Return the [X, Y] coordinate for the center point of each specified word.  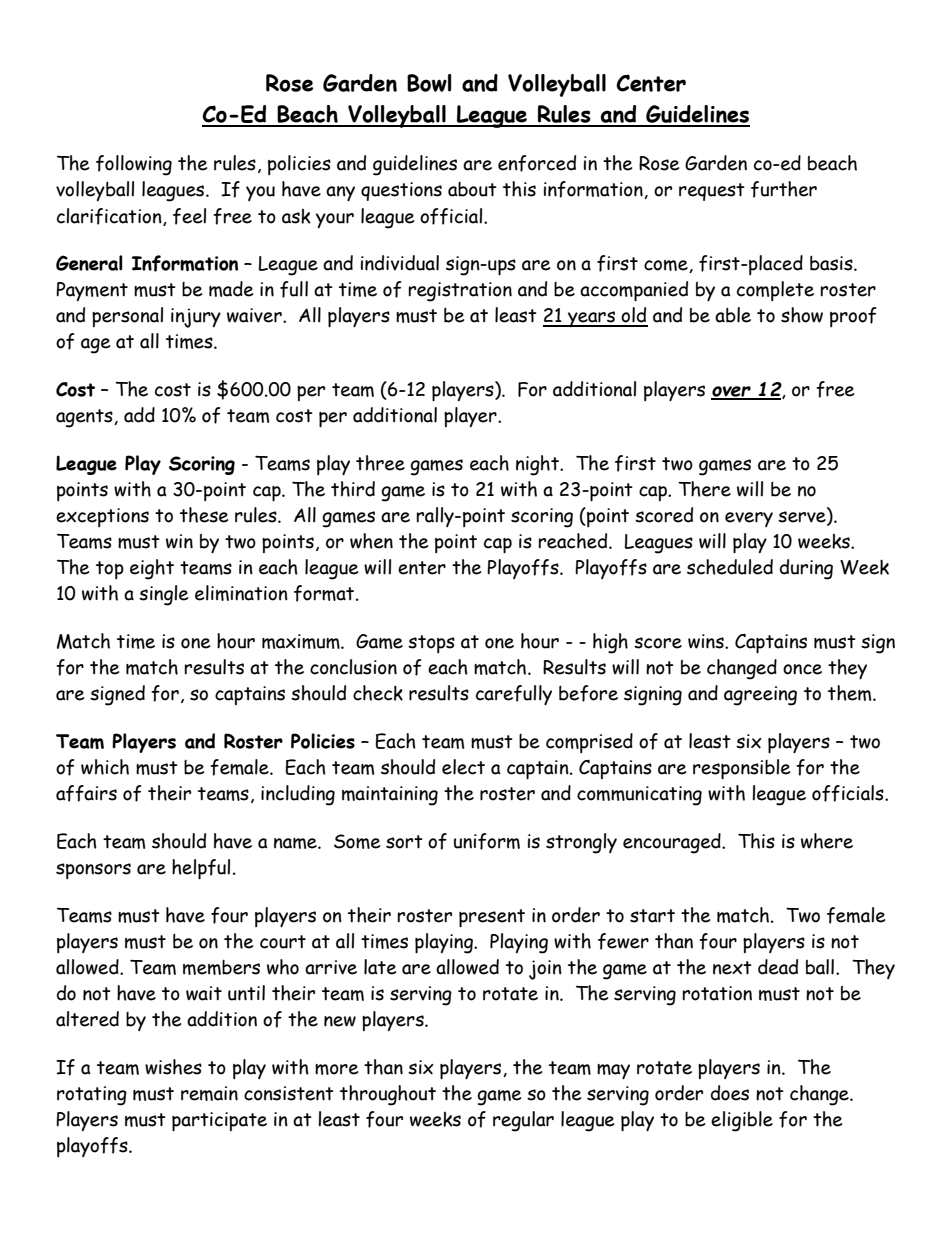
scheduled [730, 567]
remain [209, 1093]
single [163, 595]
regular [523, 1121]
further [784, 189]
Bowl [429, 83]
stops [431, 644]
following [134, 165]
